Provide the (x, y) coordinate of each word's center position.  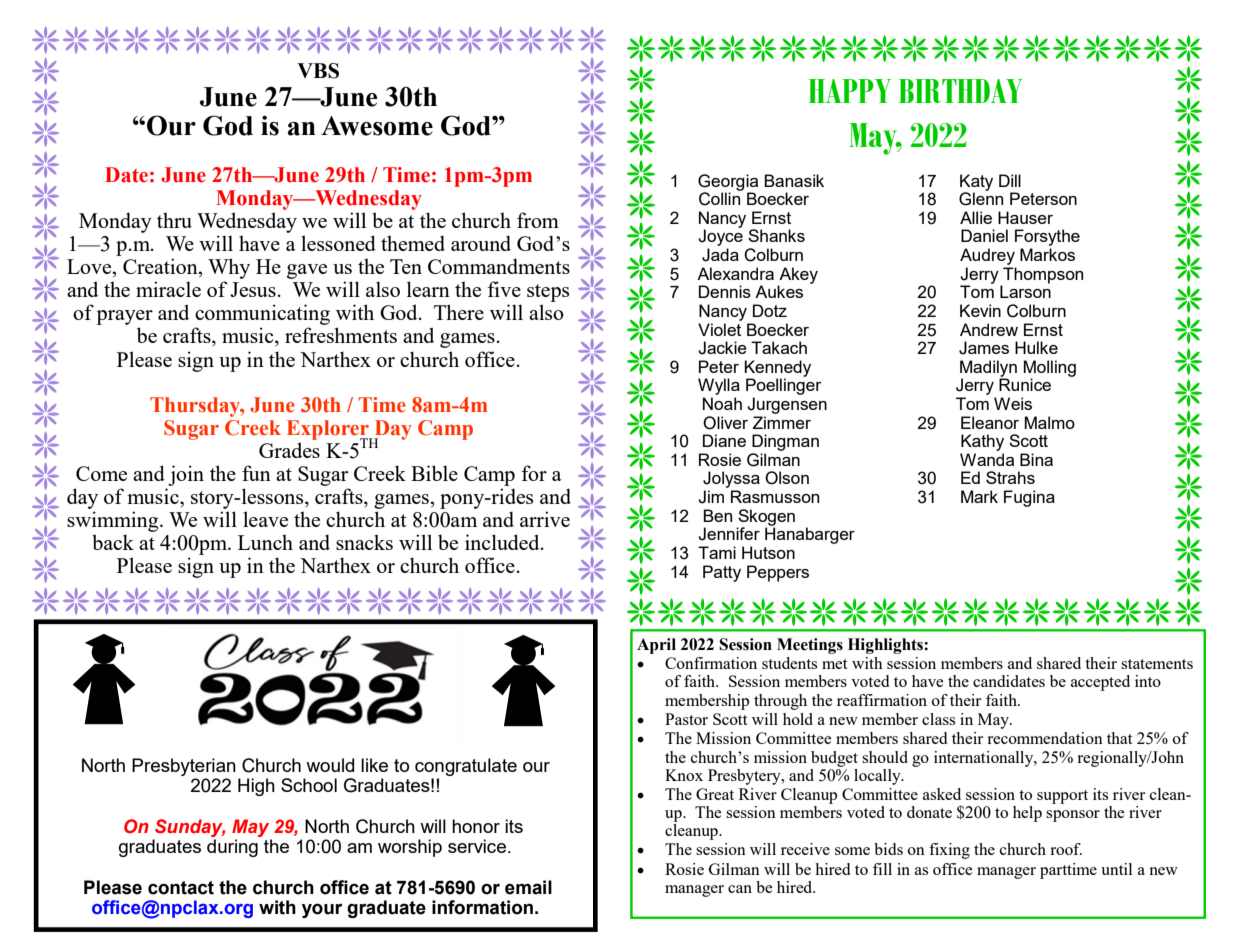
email (528, 887)
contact (181, 888)
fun (256, 473)
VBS (318, 71)
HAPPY (850, 91)
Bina (1036, 459)
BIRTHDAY (960, 91)
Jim (711, 497)
